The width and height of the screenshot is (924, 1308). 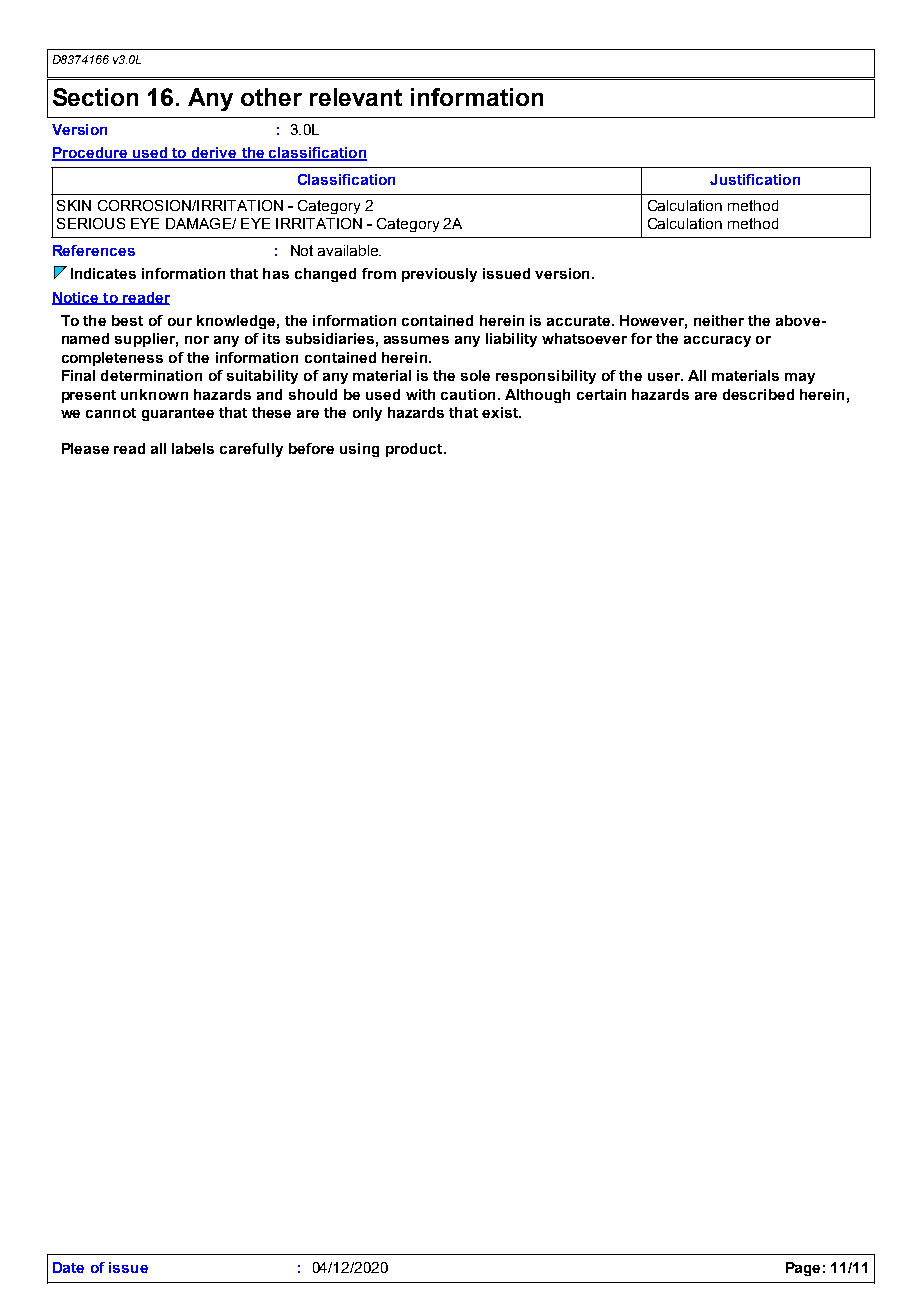 I want to click on labels, so click(x=193, y=448).
